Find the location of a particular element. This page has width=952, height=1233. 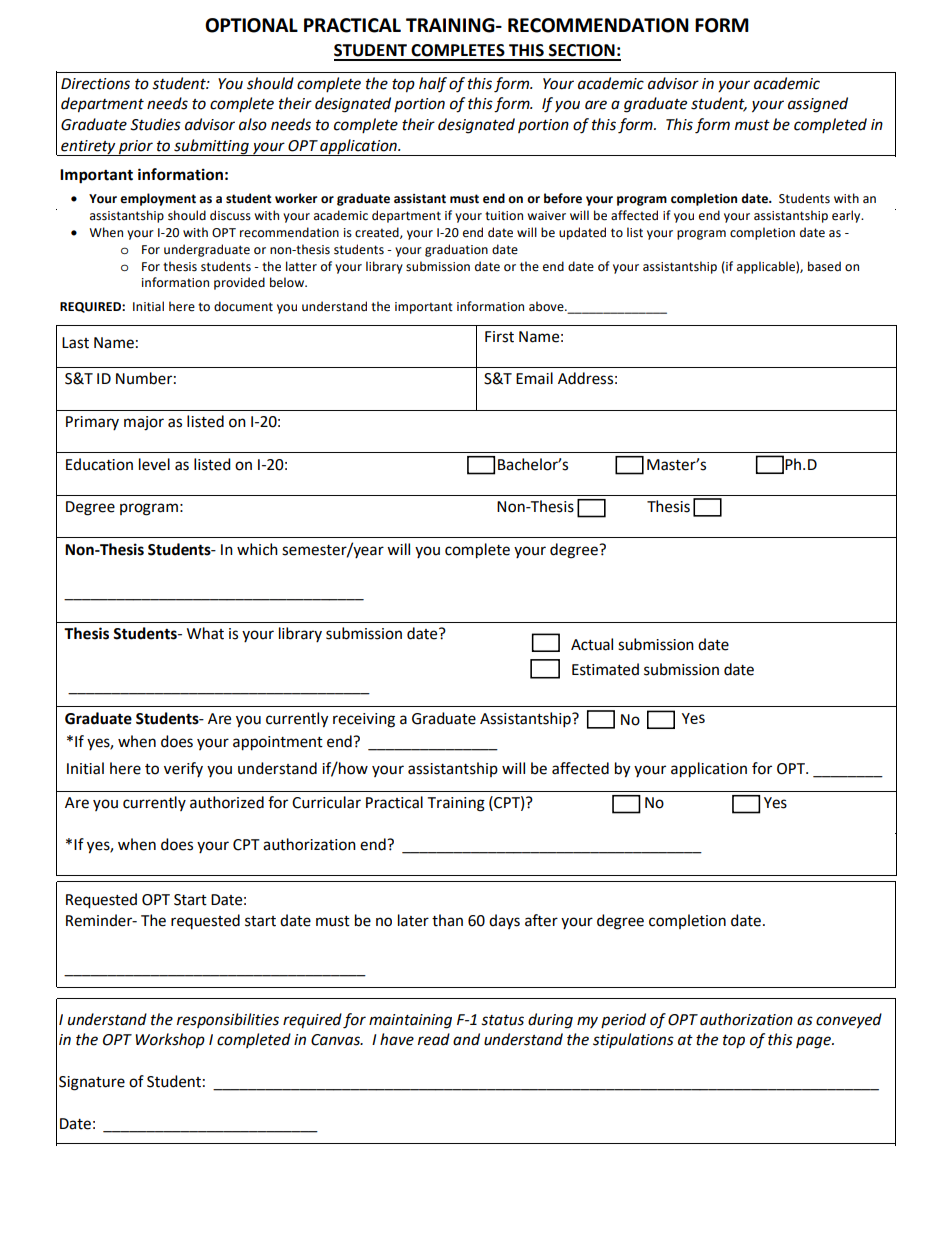

page is located at coordinates (814, 1042).
